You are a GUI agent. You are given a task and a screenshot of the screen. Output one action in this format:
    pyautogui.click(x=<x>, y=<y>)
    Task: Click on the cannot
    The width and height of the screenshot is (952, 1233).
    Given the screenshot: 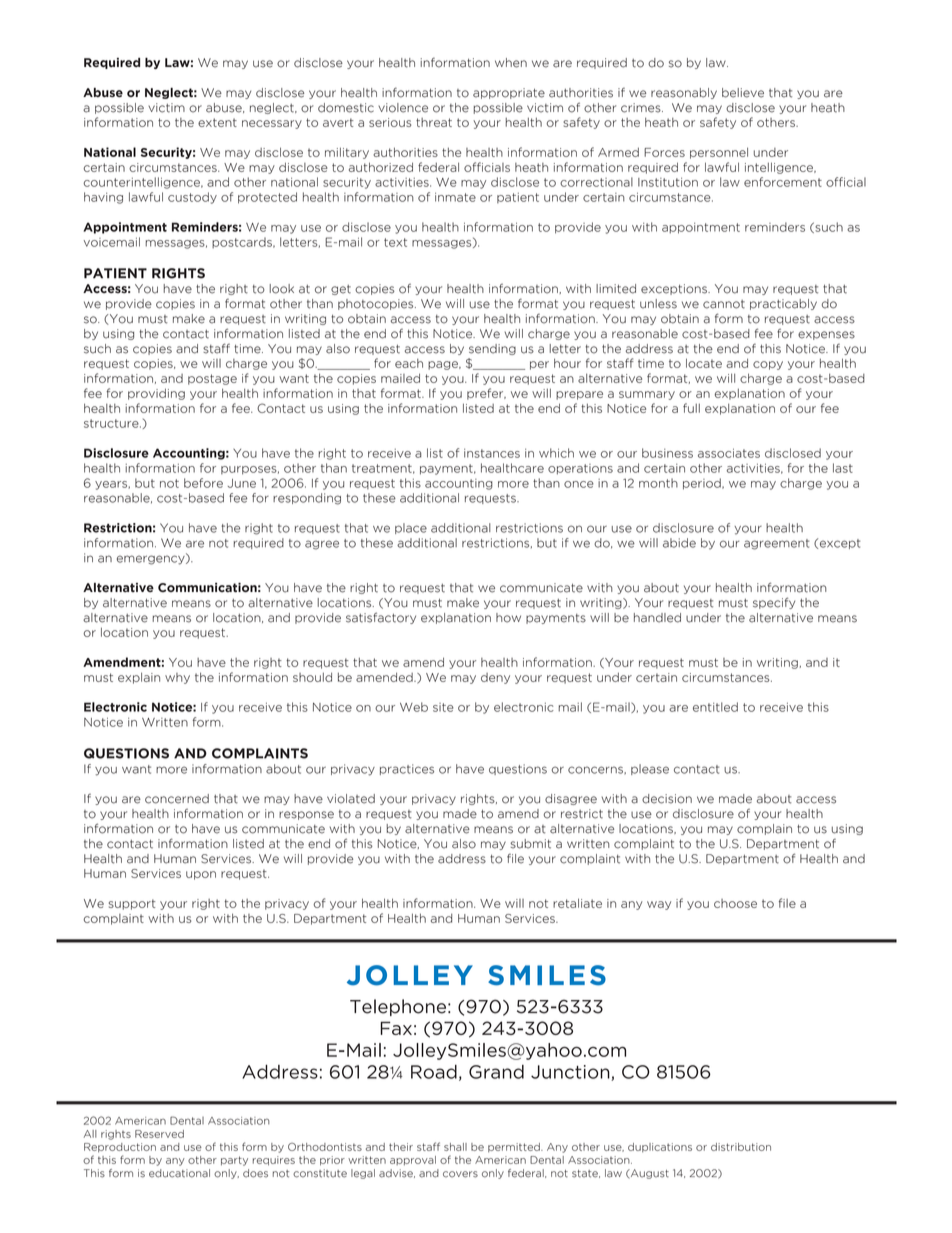 What is the action you would take?
    pyautogui.click(x=724, y=304)
